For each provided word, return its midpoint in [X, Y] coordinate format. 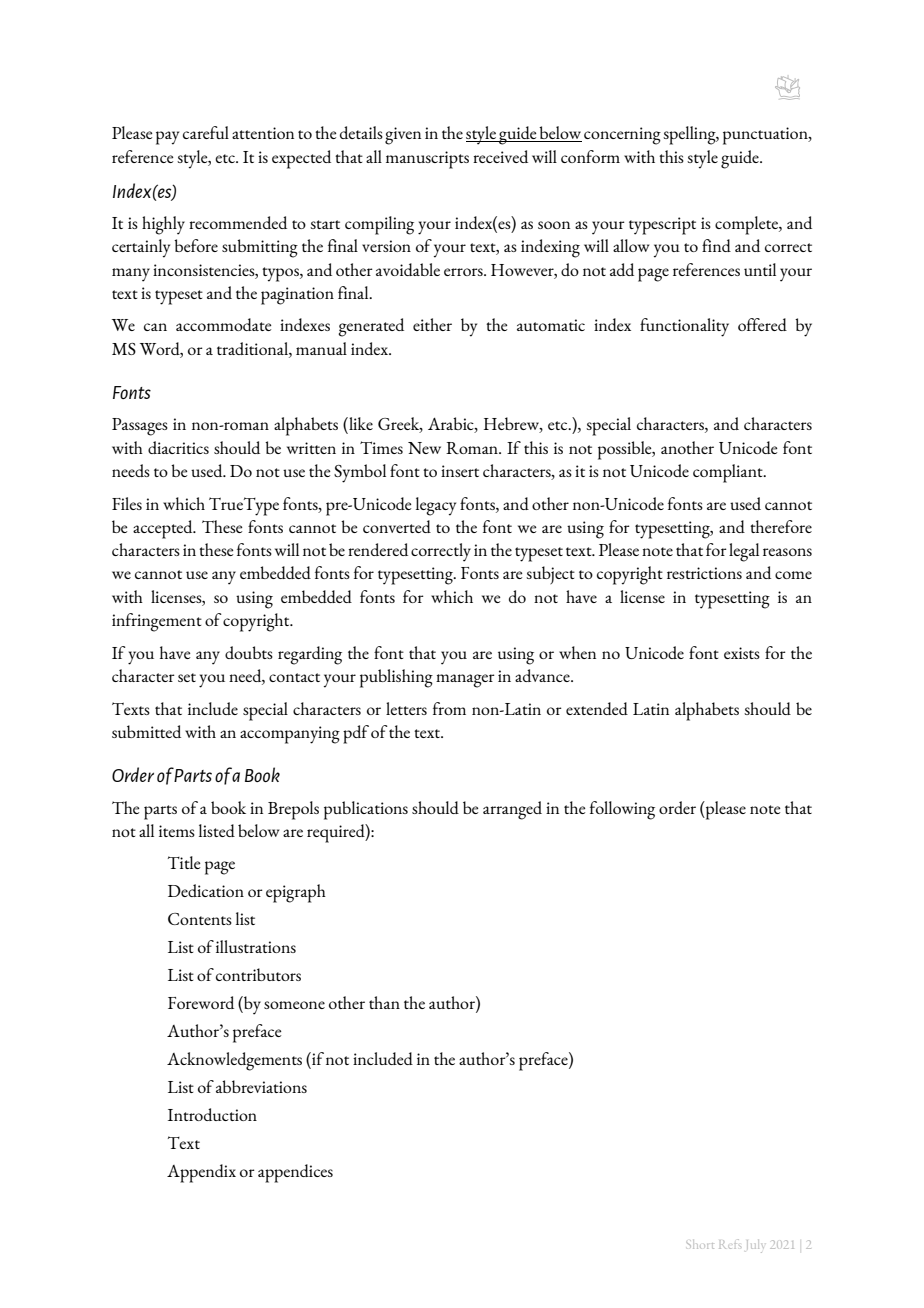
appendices [295, 1173]
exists [742, 653]
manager [465, 681]
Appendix [201, 1173]
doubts [249, 652]
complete [747, 225]
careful [206, 132]
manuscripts [427, 160]
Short [700, 1244]
